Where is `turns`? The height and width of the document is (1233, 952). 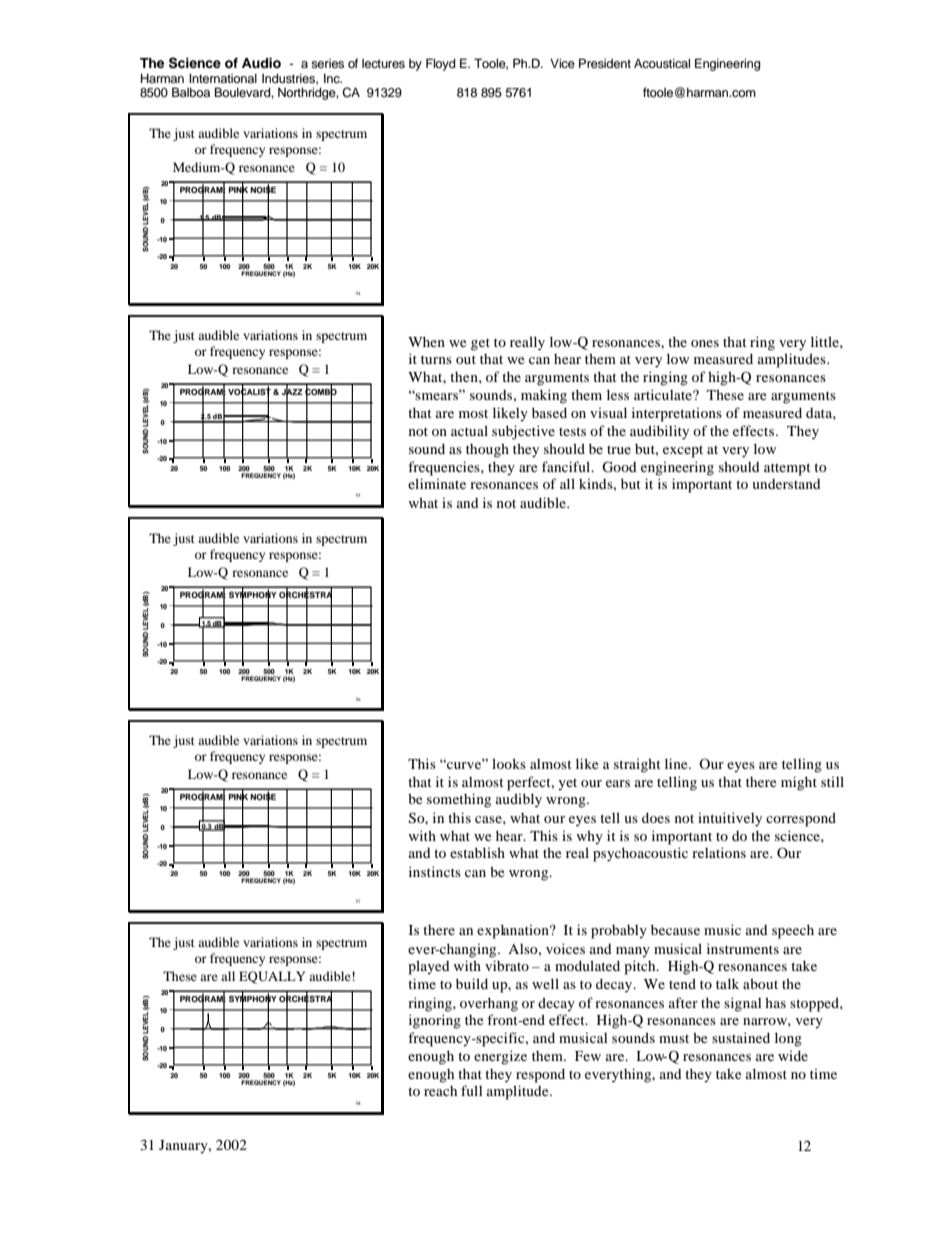
turns is located at coordinates (436, 359).
